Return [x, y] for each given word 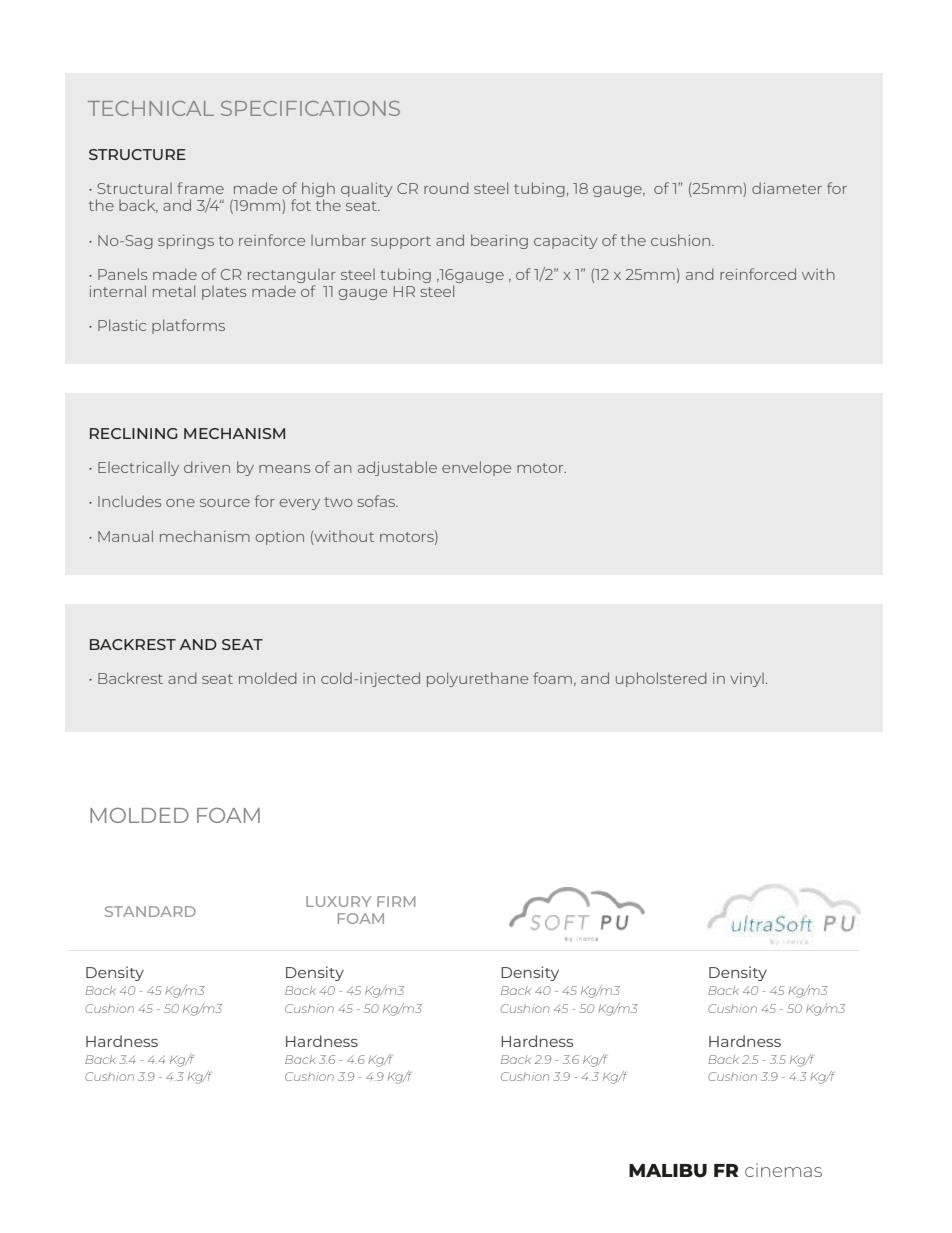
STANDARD [150, 911]
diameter [787, 188]
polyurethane [477, 679]
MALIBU [668, 1171]
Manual [125, 536]
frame [200, 188]
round [446, 188]
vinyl [747, 680]
